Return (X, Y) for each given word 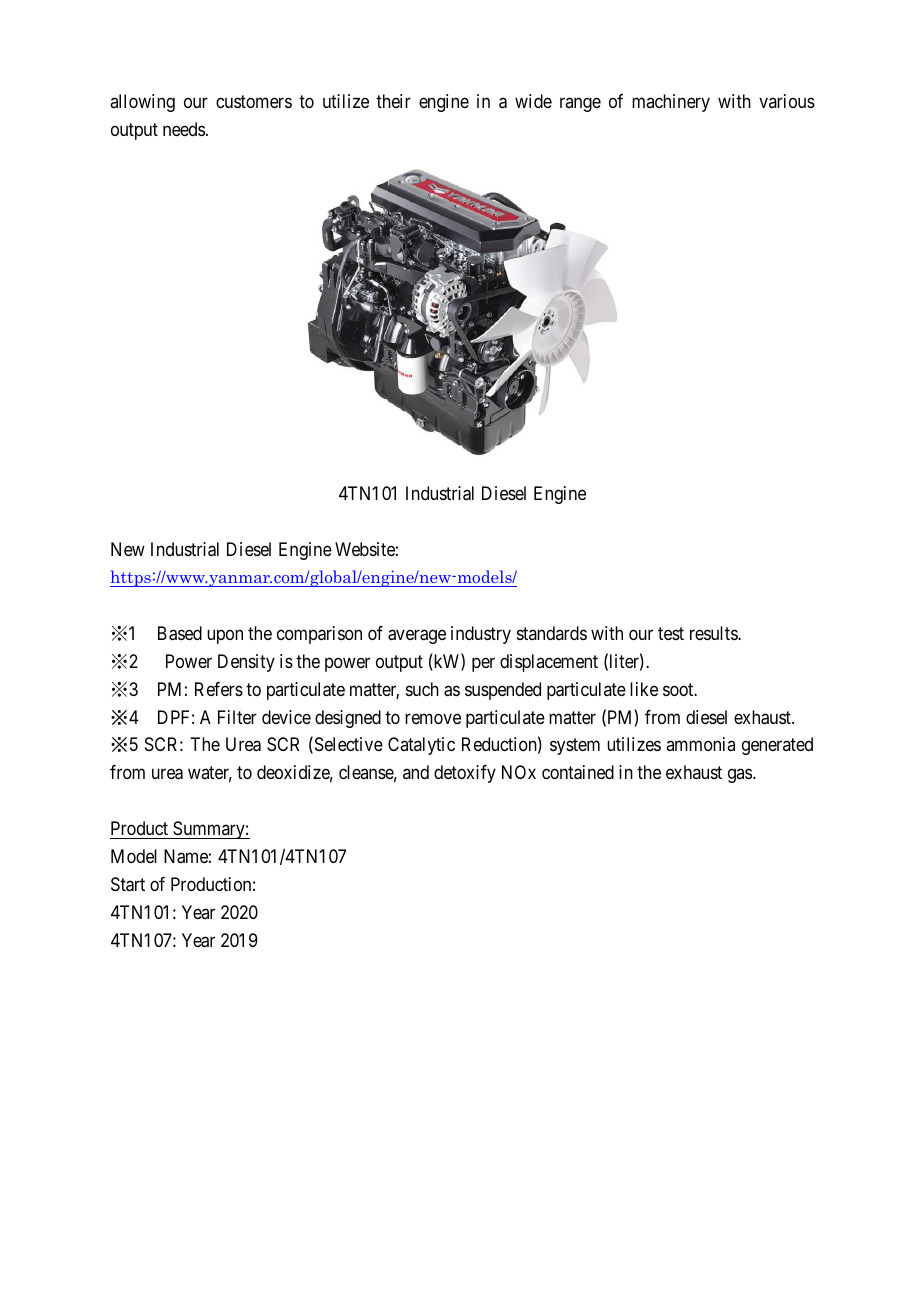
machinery (671, 103)
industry (481, 635)
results (714, 633)
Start (128, 884)
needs (184, 129)
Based (180, 633)
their (393, 101)
